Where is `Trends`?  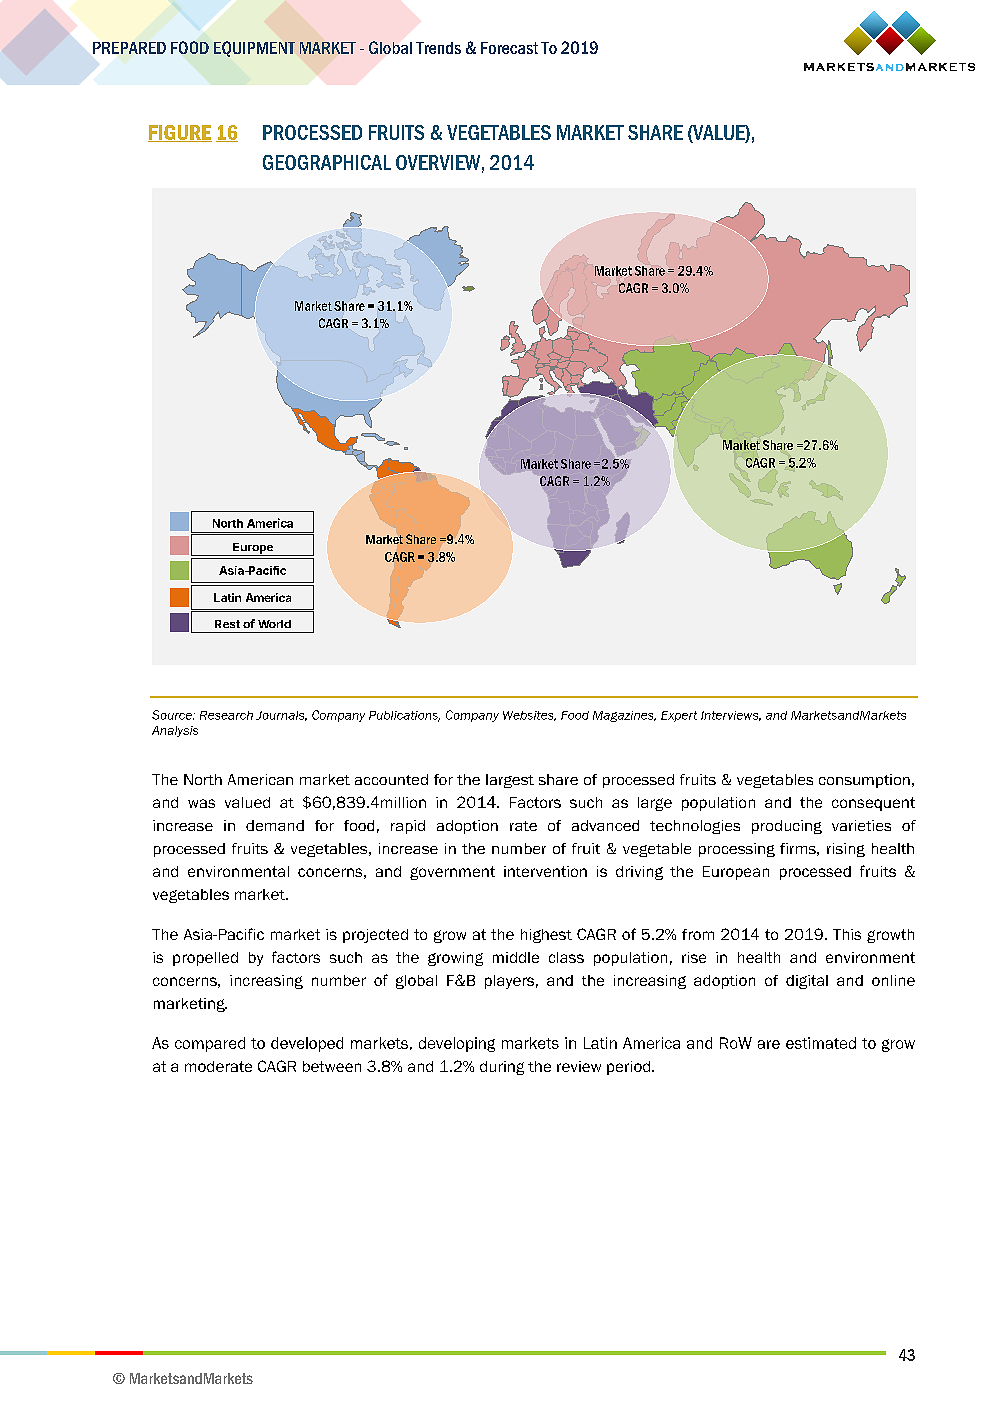
Trends is located at coordinates (438, 48).
